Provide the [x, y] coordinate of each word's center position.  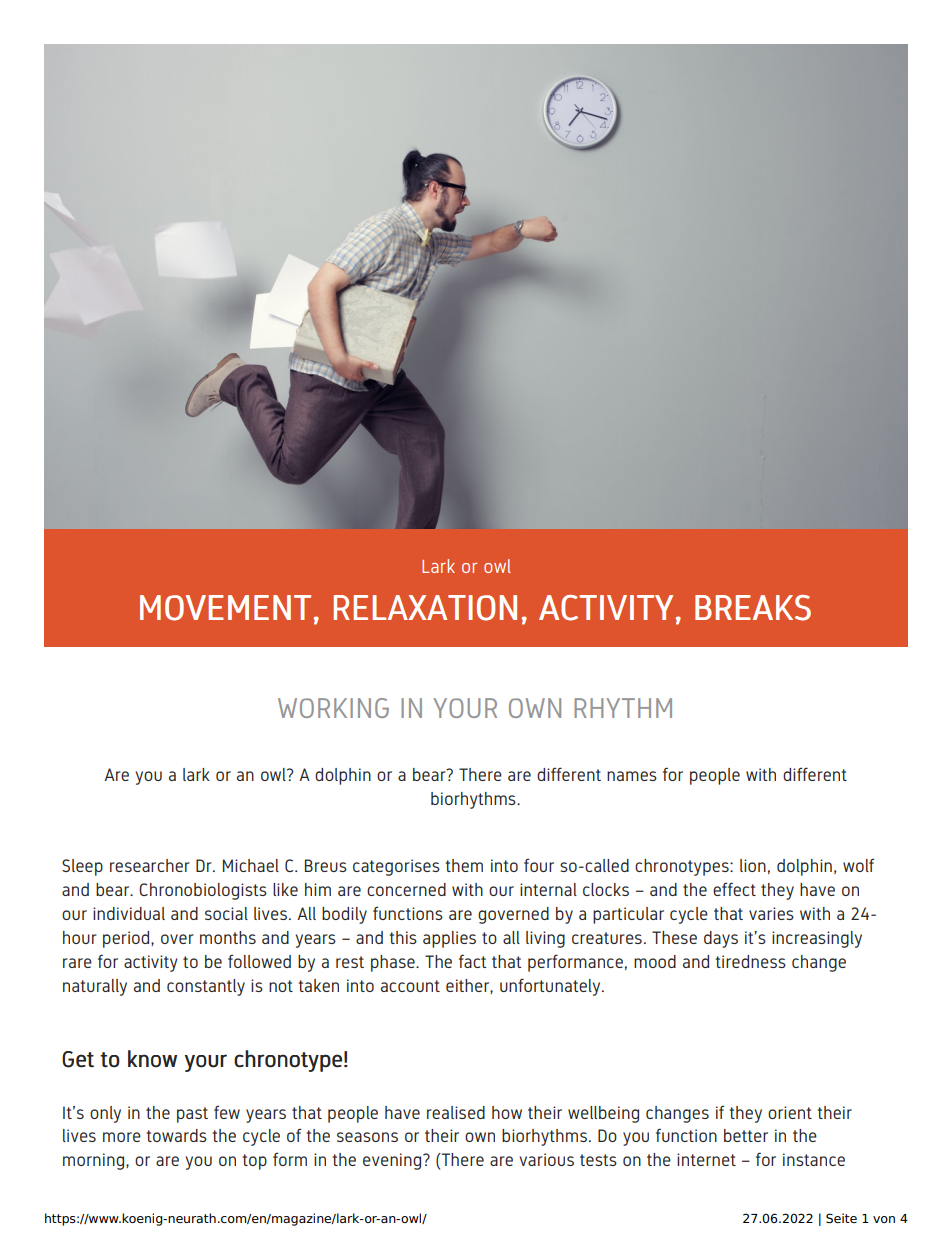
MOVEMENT [225, 608]
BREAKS [753, 608]
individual [129, 913]
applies [449, 939]
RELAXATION [425, 608]
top [254, 1162]
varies [771, 913]
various [546, 1159]
